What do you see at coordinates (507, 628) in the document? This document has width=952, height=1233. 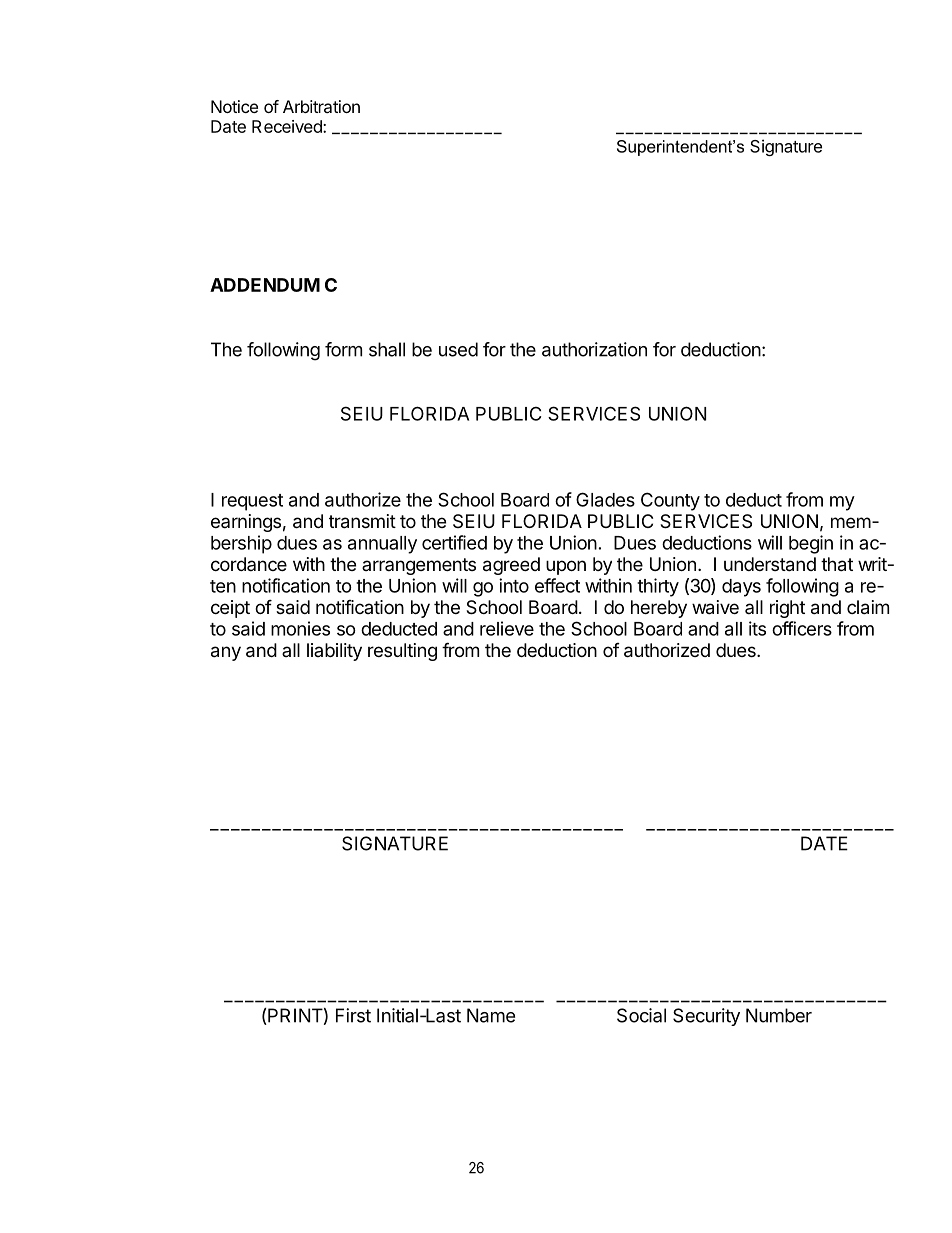 I see `relieve` at bounding box center [507, 628].
